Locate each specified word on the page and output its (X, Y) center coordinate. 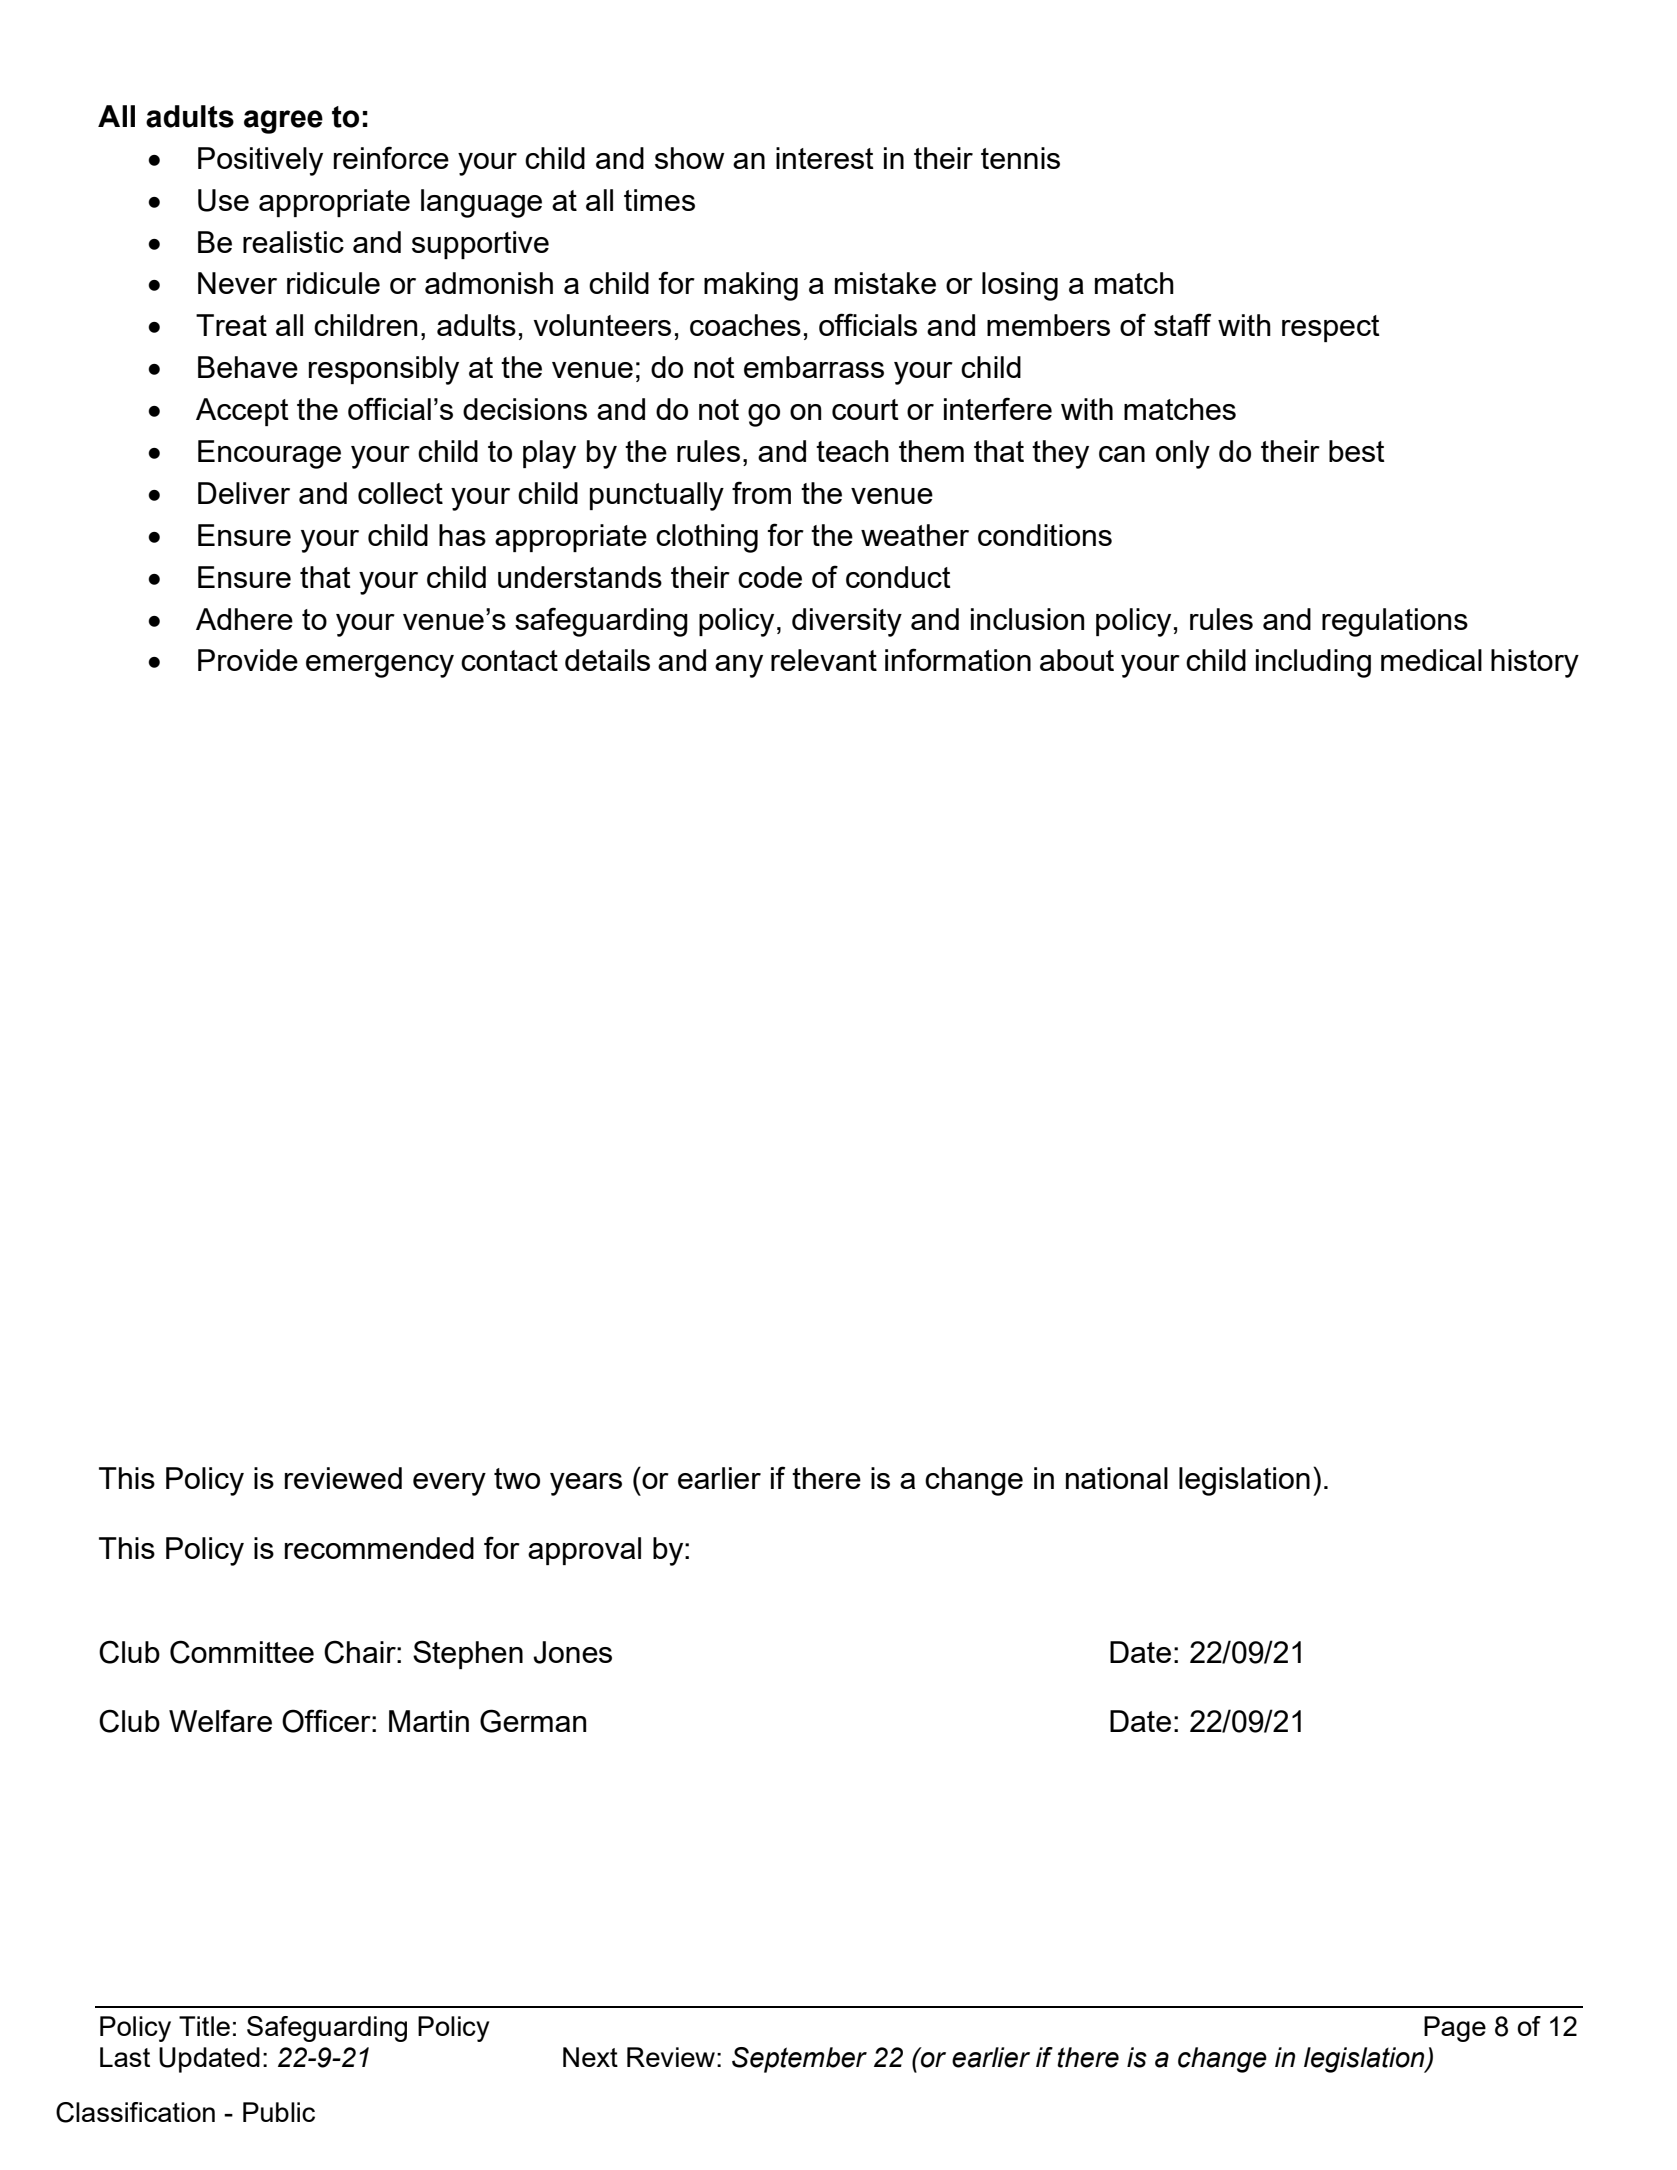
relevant (824, 660)
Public (279, 2112)
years (586, 1484)
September (799, 2060)
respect (1331, 328)
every (449, 1484)
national (1117, 1478)
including (1313, 663)
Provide (248, 660)
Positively (260, 161)
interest (825, 158)
